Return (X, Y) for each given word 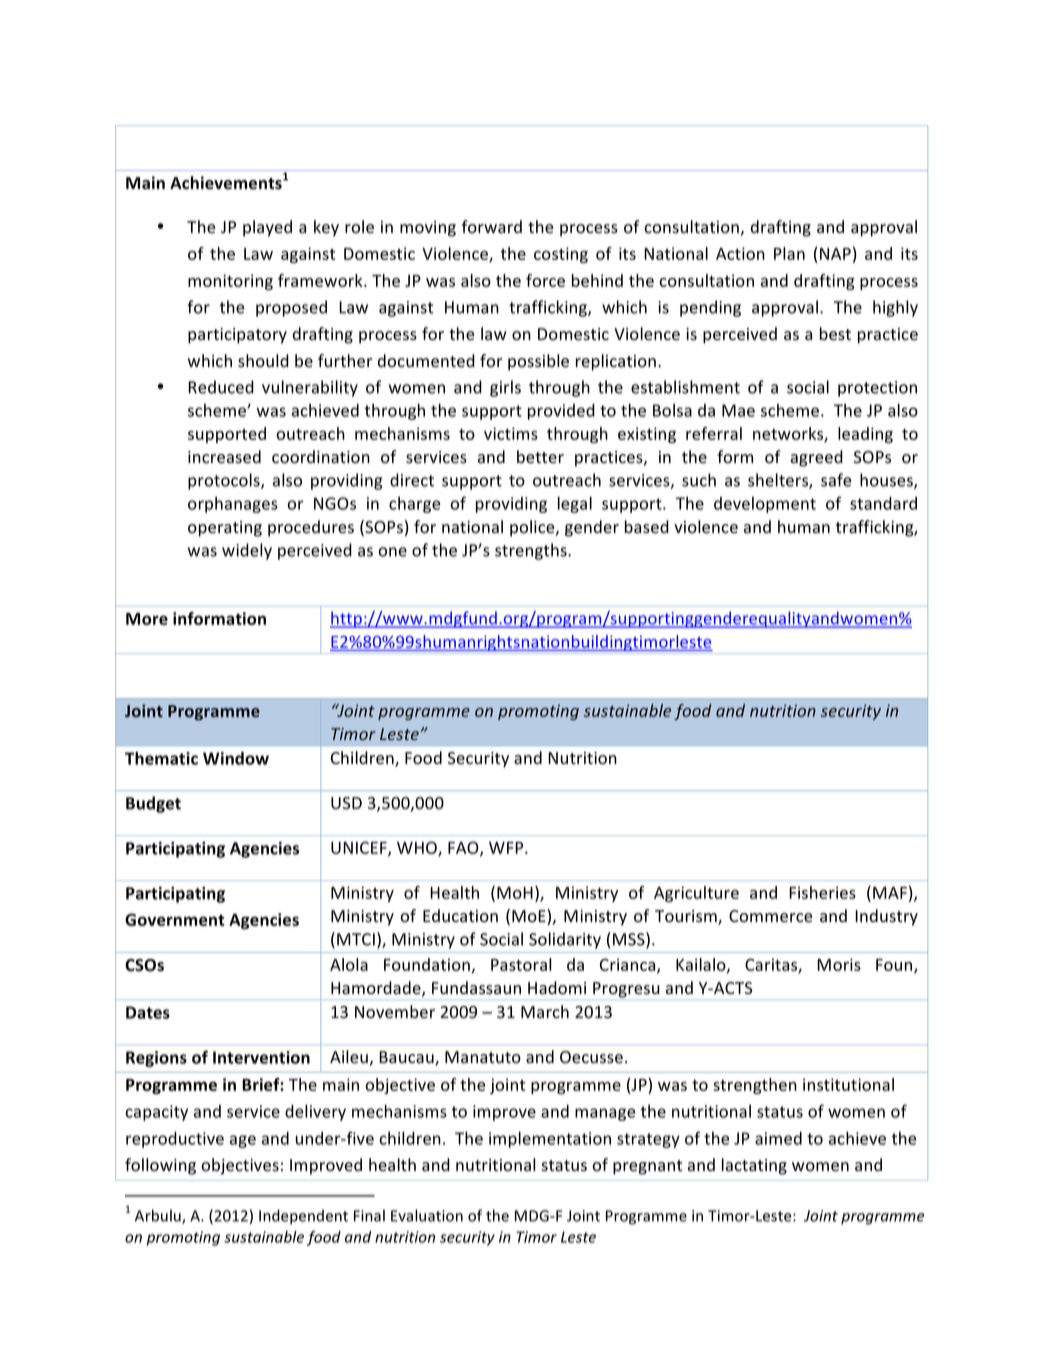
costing (561, 255)
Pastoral (521, 964)
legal (575, 504)
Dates (148, 1012)
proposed (291, 308)
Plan (789, 253)
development (765, 505)
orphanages (233, 504)
